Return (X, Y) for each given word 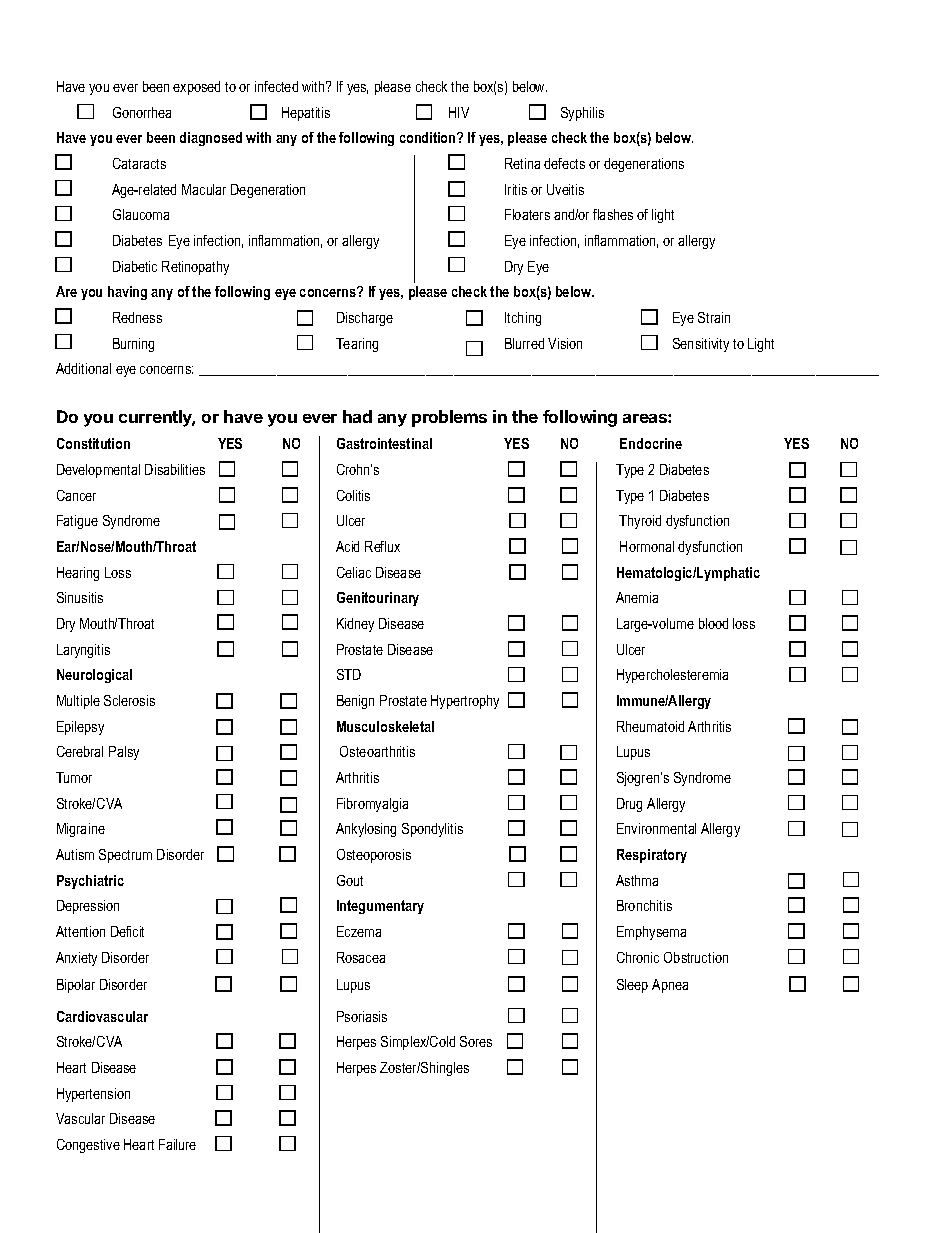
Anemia (637, 597)
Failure (177, 1144)
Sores (476, 1041)
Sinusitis (80, 597)
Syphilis (582, 114)
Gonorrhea (142, 112)
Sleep (632, 986)
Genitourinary (378, 599)
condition (429, 137)
